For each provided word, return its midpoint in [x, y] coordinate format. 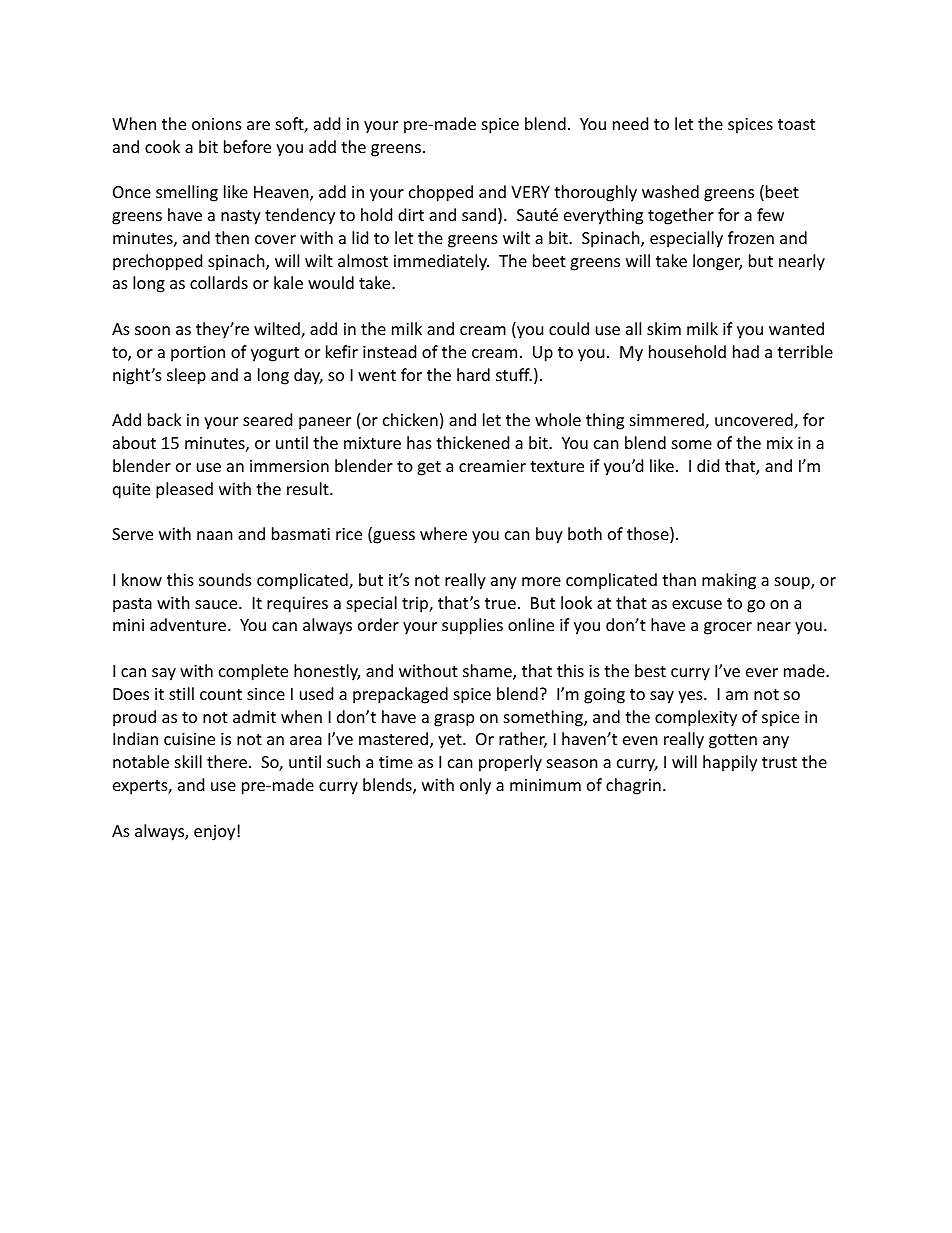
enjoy [216, 833]
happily [730, 763]
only [475, 786]
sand [479, 214]
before [247, 146]
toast [796, 124]
